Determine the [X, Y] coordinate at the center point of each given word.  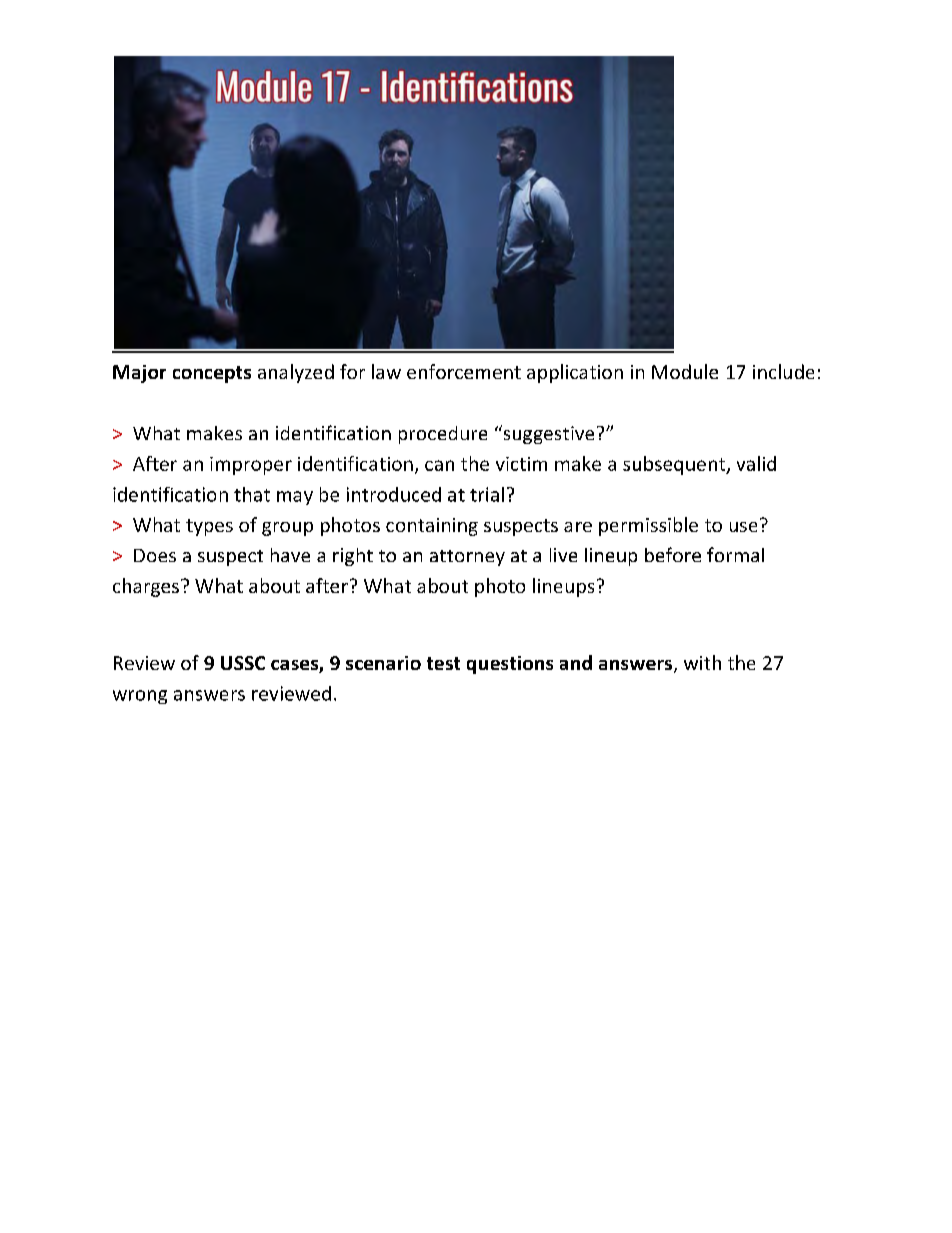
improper [251, 466]
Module [685, 371]
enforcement [464, 371]
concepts [212, 374]
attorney [467, 558]
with [702, 662]
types [209, 527]
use [743, 527]
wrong [140, 697]
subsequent [675, 465]
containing [432, 527]
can [439, 465]
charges [146, 587]
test [443, 663]
